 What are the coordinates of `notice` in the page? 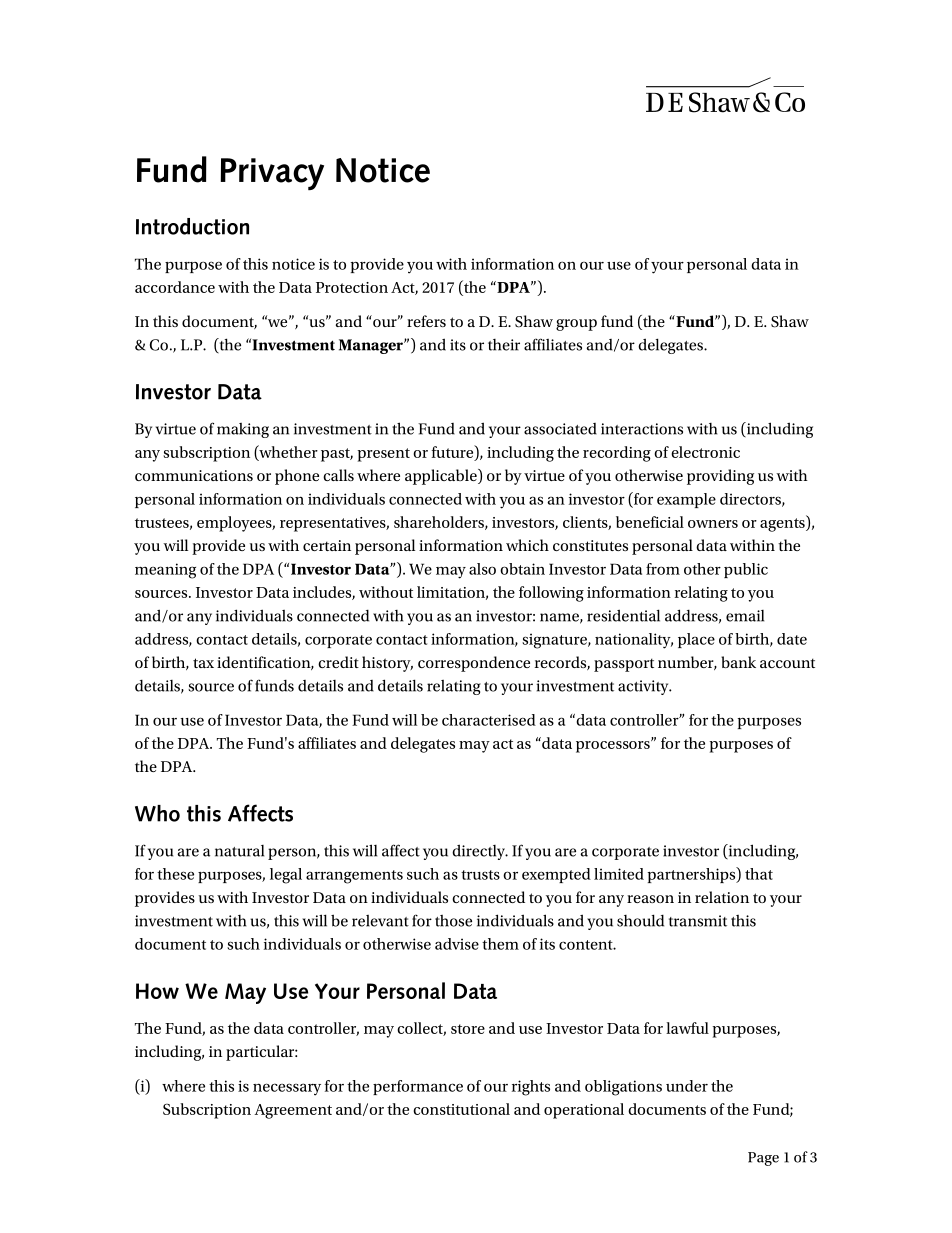 It's located at (293, 264).
